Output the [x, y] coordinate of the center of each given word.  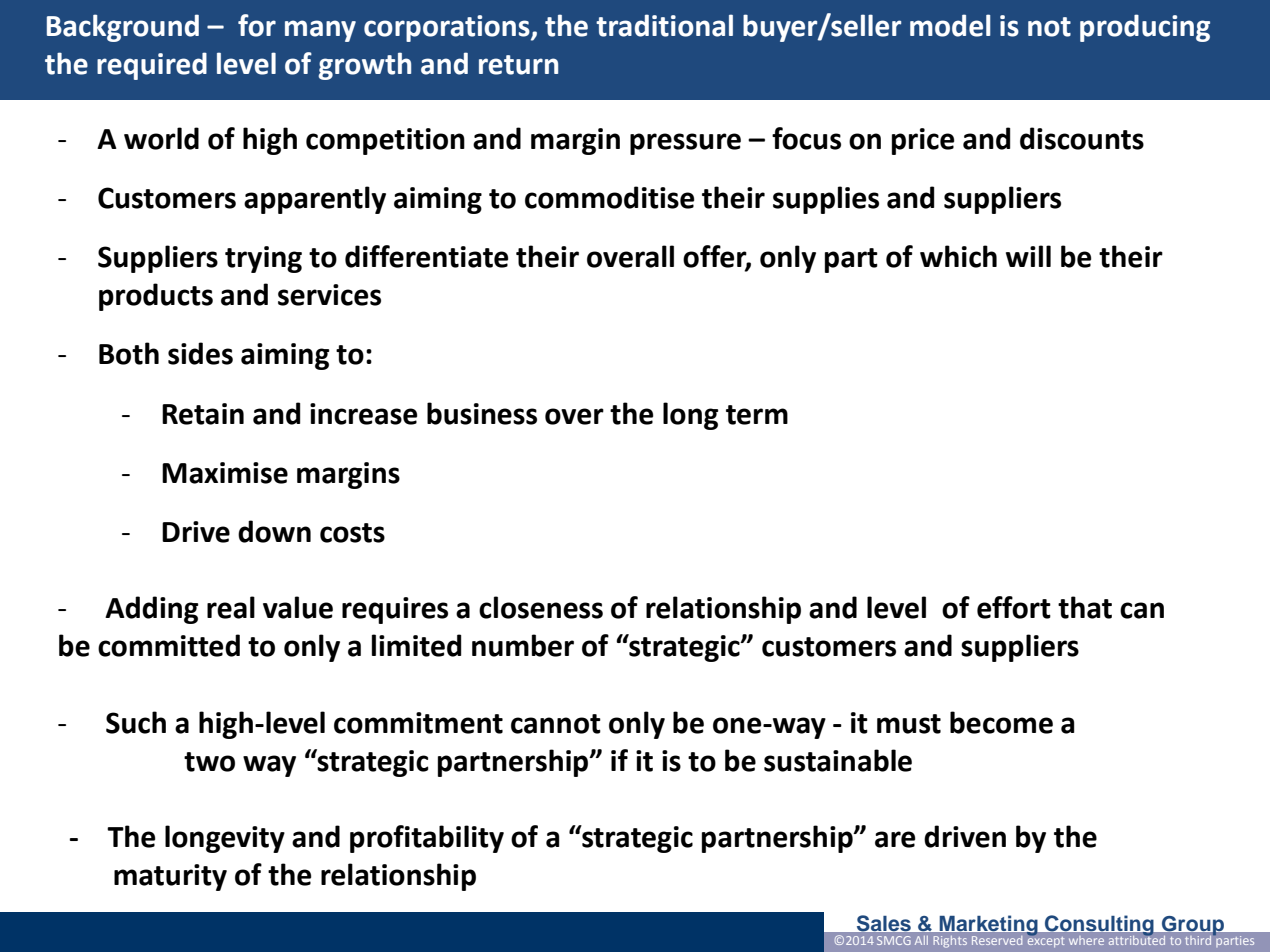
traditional [664, 25]
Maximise [225, 473]
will [1028, 256]
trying [263, 259]
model [950, 25]
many [320, 31]
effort [1014, 607]
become [1001, 722]
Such [136, 722]
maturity [170, 877]
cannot [556, 724]
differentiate [426, 256]
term [757, 415]
